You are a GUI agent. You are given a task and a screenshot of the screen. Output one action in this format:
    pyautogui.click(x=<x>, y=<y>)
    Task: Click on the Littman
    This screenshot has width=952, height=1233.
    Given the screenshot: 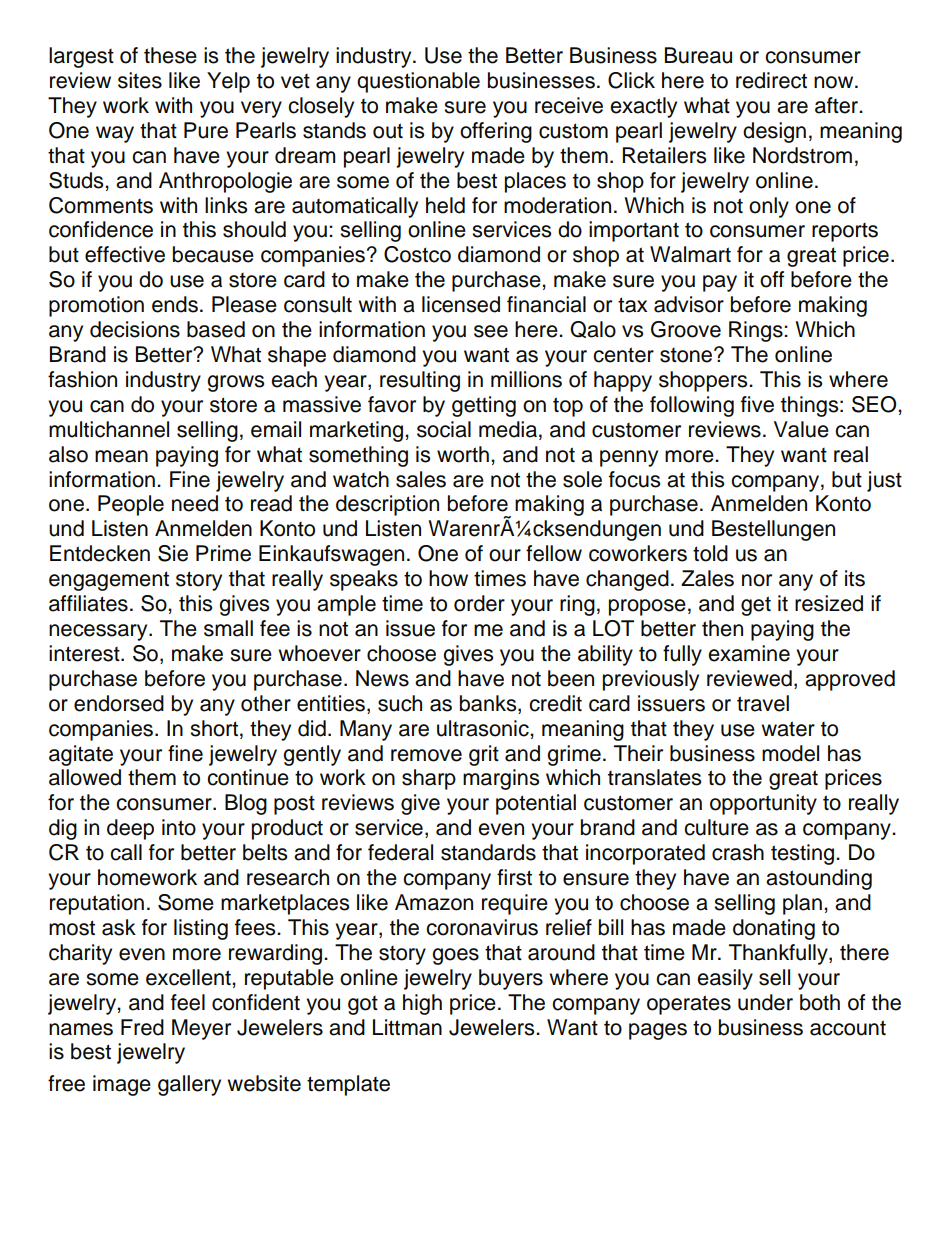 What is the action you would take?
    pyautogui.click(x=407, y=1027)
